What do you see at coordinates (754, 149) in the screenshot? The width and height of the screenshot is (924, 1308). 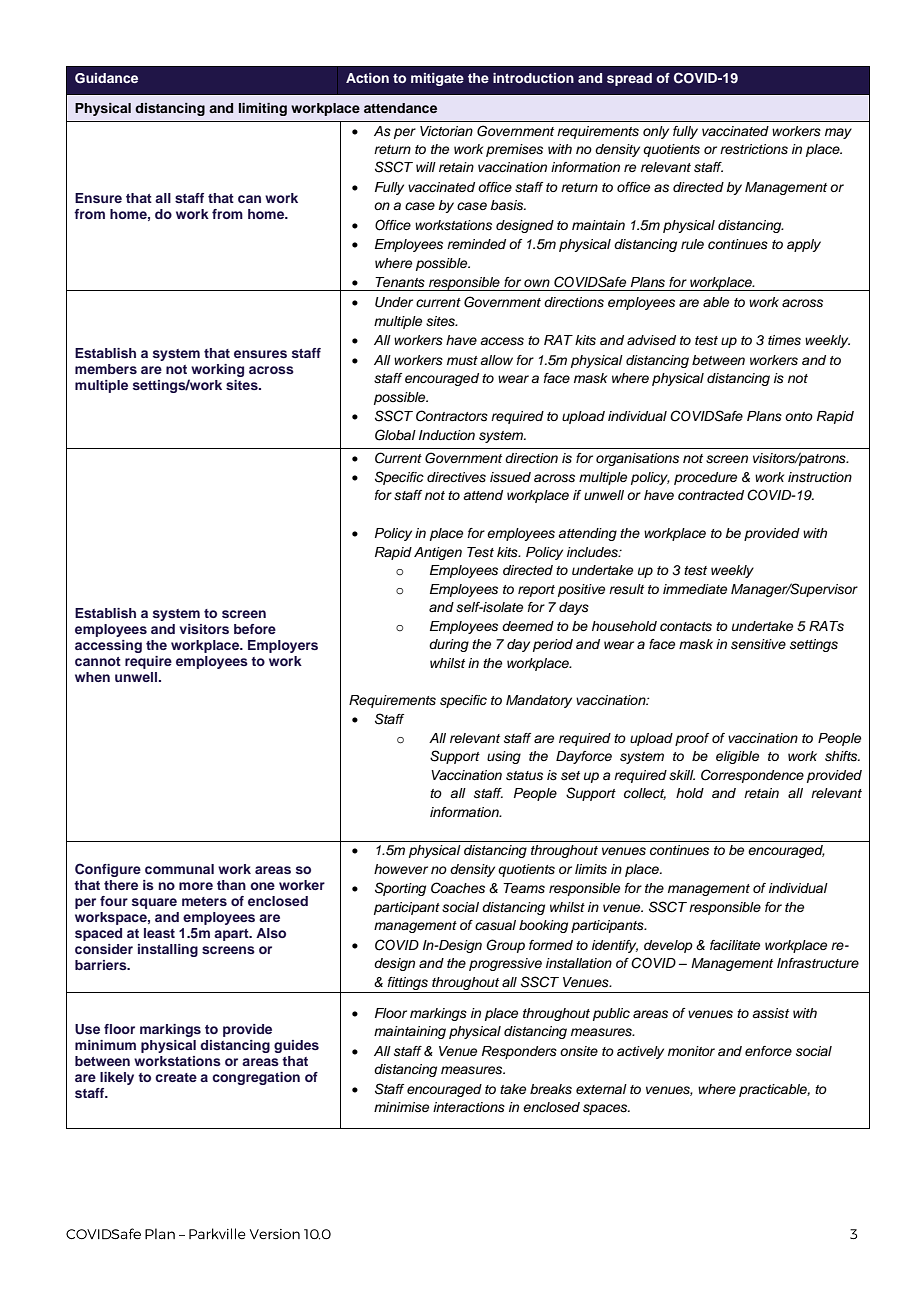 I see `restrictions` at bounding box center [754, 149].
